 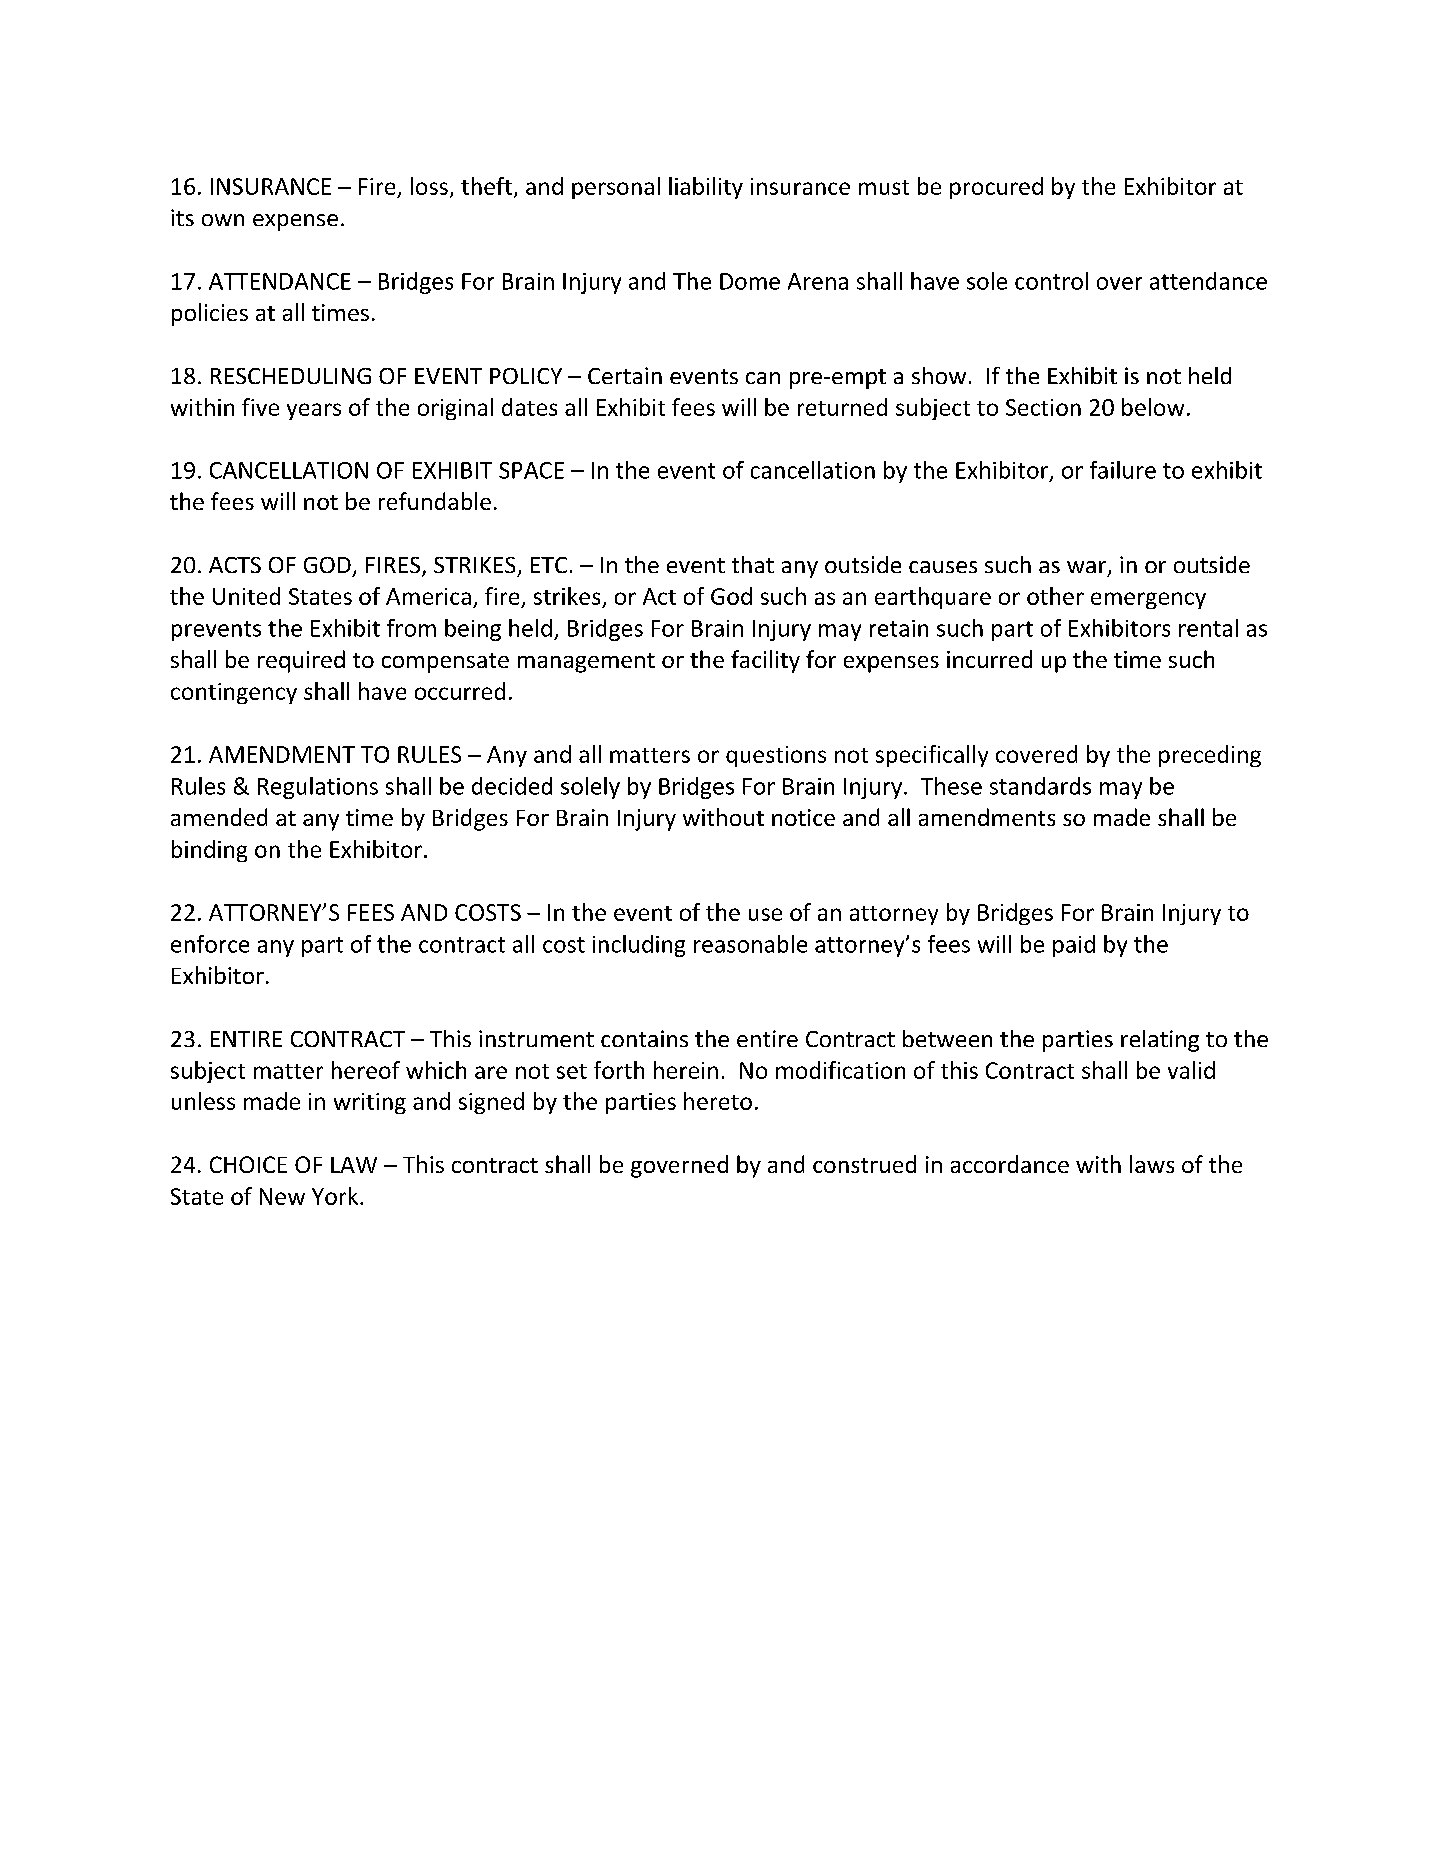 I want to click on own, so click(x=223, y=220).
